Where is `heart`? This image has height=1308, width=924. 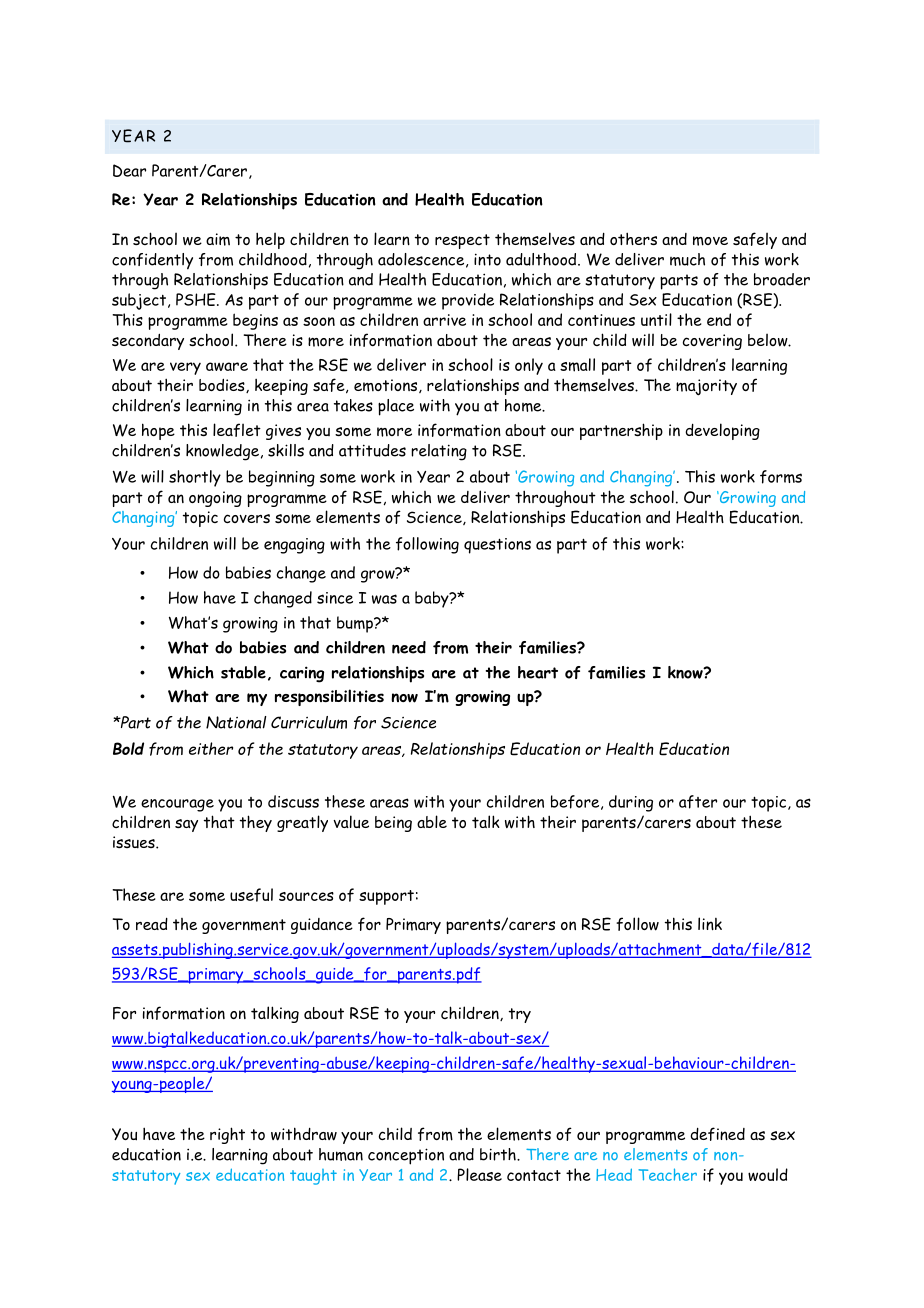 heart is located at coordinates (538, 672).
